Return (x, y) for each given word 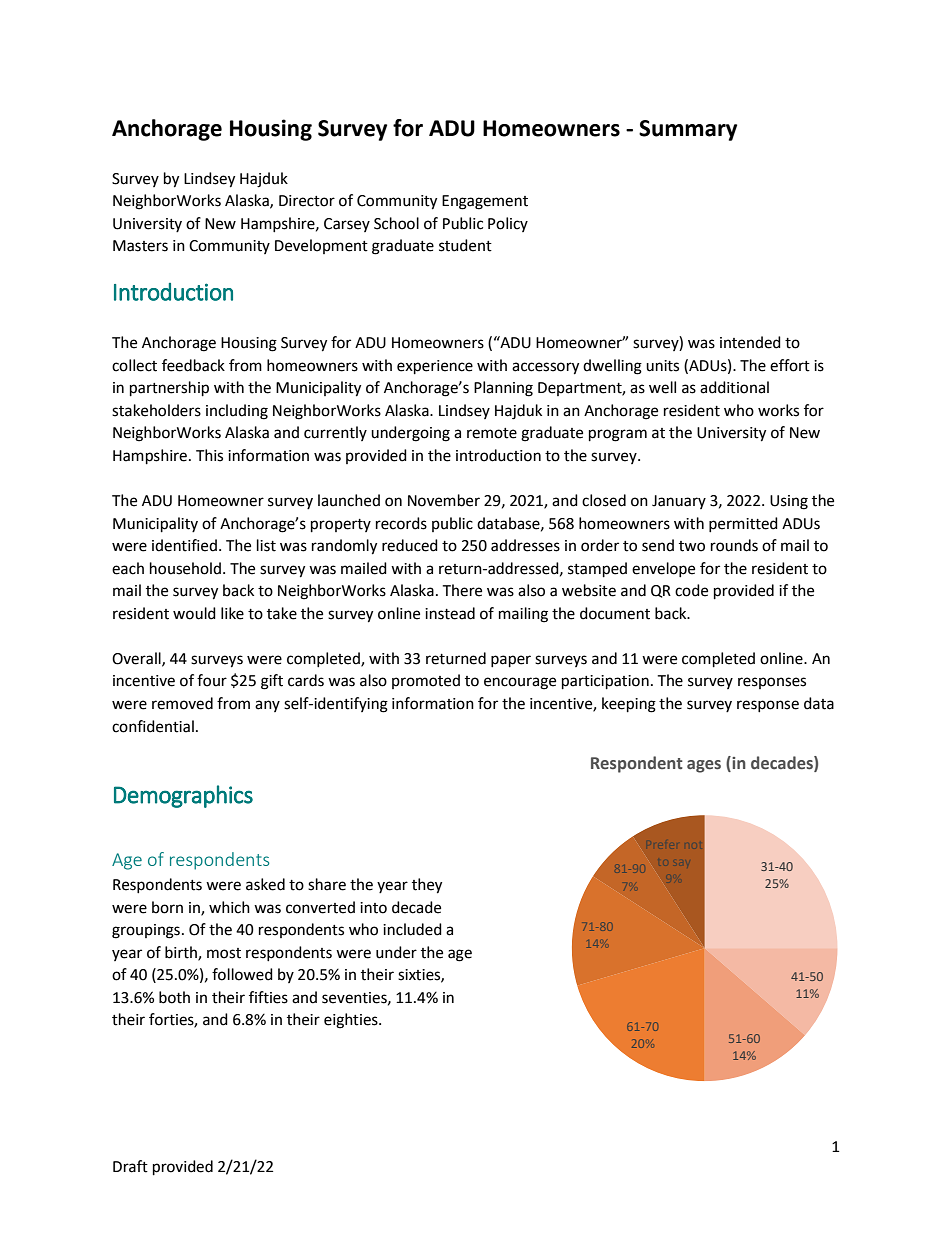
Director (307, 201)
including (237, 412)
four (212, 680)
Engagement (485, 202)
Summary (688, 130)
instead (450, 613)
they (427, 886)
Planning (503, 389)
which (229, 907)
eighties (352, 1021)
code (691, 590)
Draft (130, 1166)
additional (734, 387)
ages (704, 766)
